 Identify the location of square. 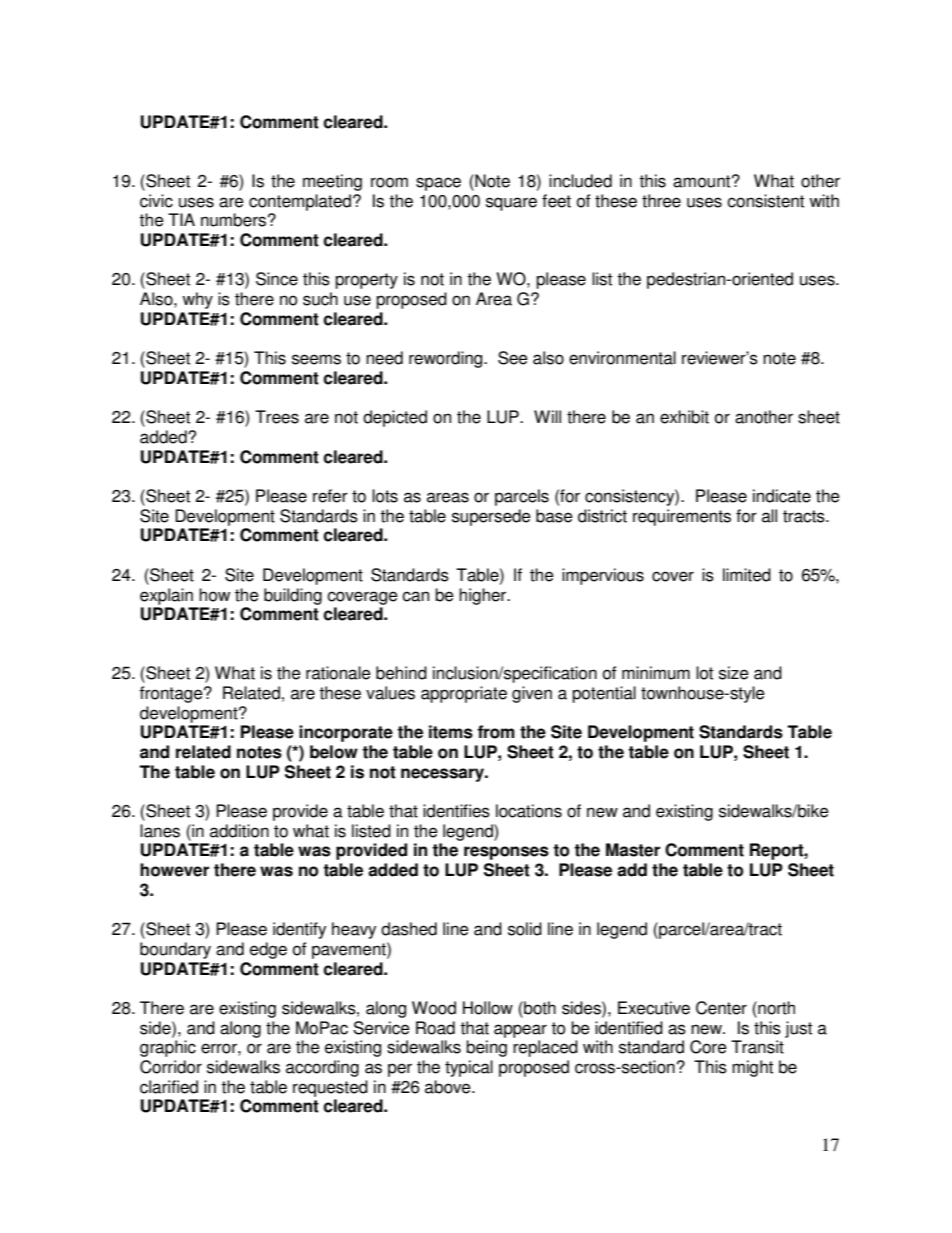
(511, 204).
